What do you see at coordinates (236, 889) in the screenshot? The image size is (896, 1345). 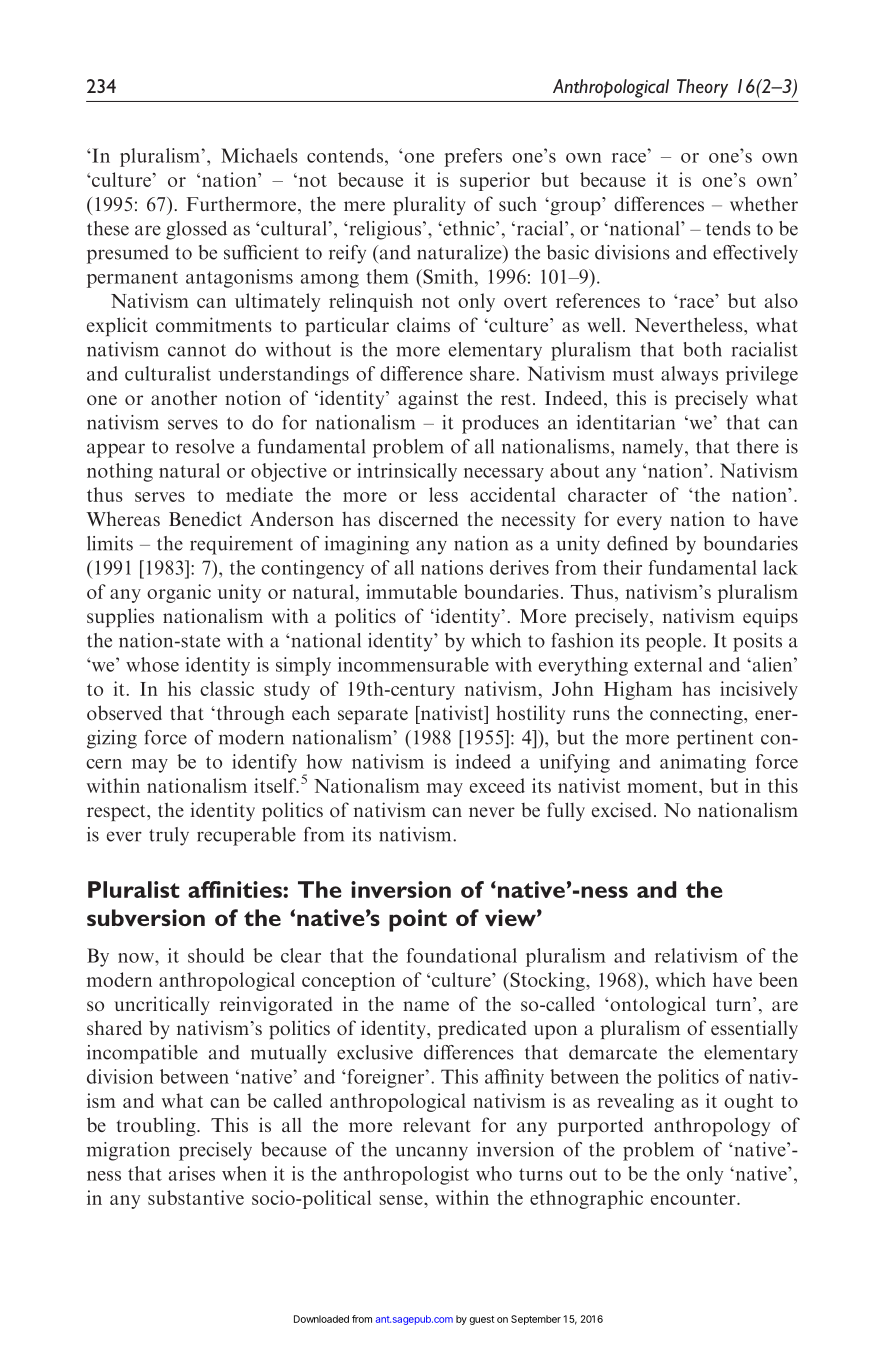 I see `affinities` at bounding box center [236, 889].
